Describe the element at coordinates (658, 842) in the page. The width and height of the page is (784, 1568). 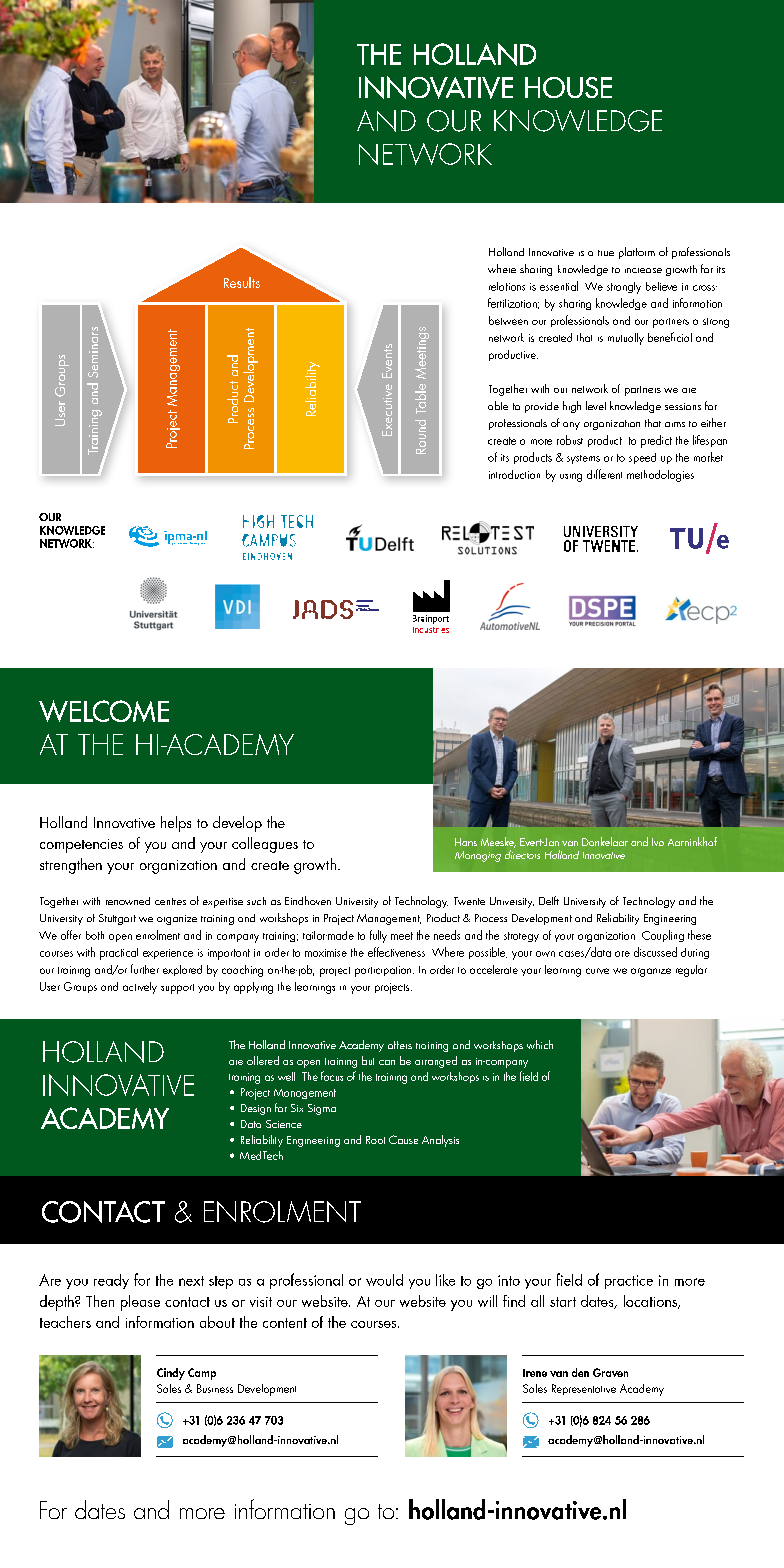
I see `Ivo` at that location.
